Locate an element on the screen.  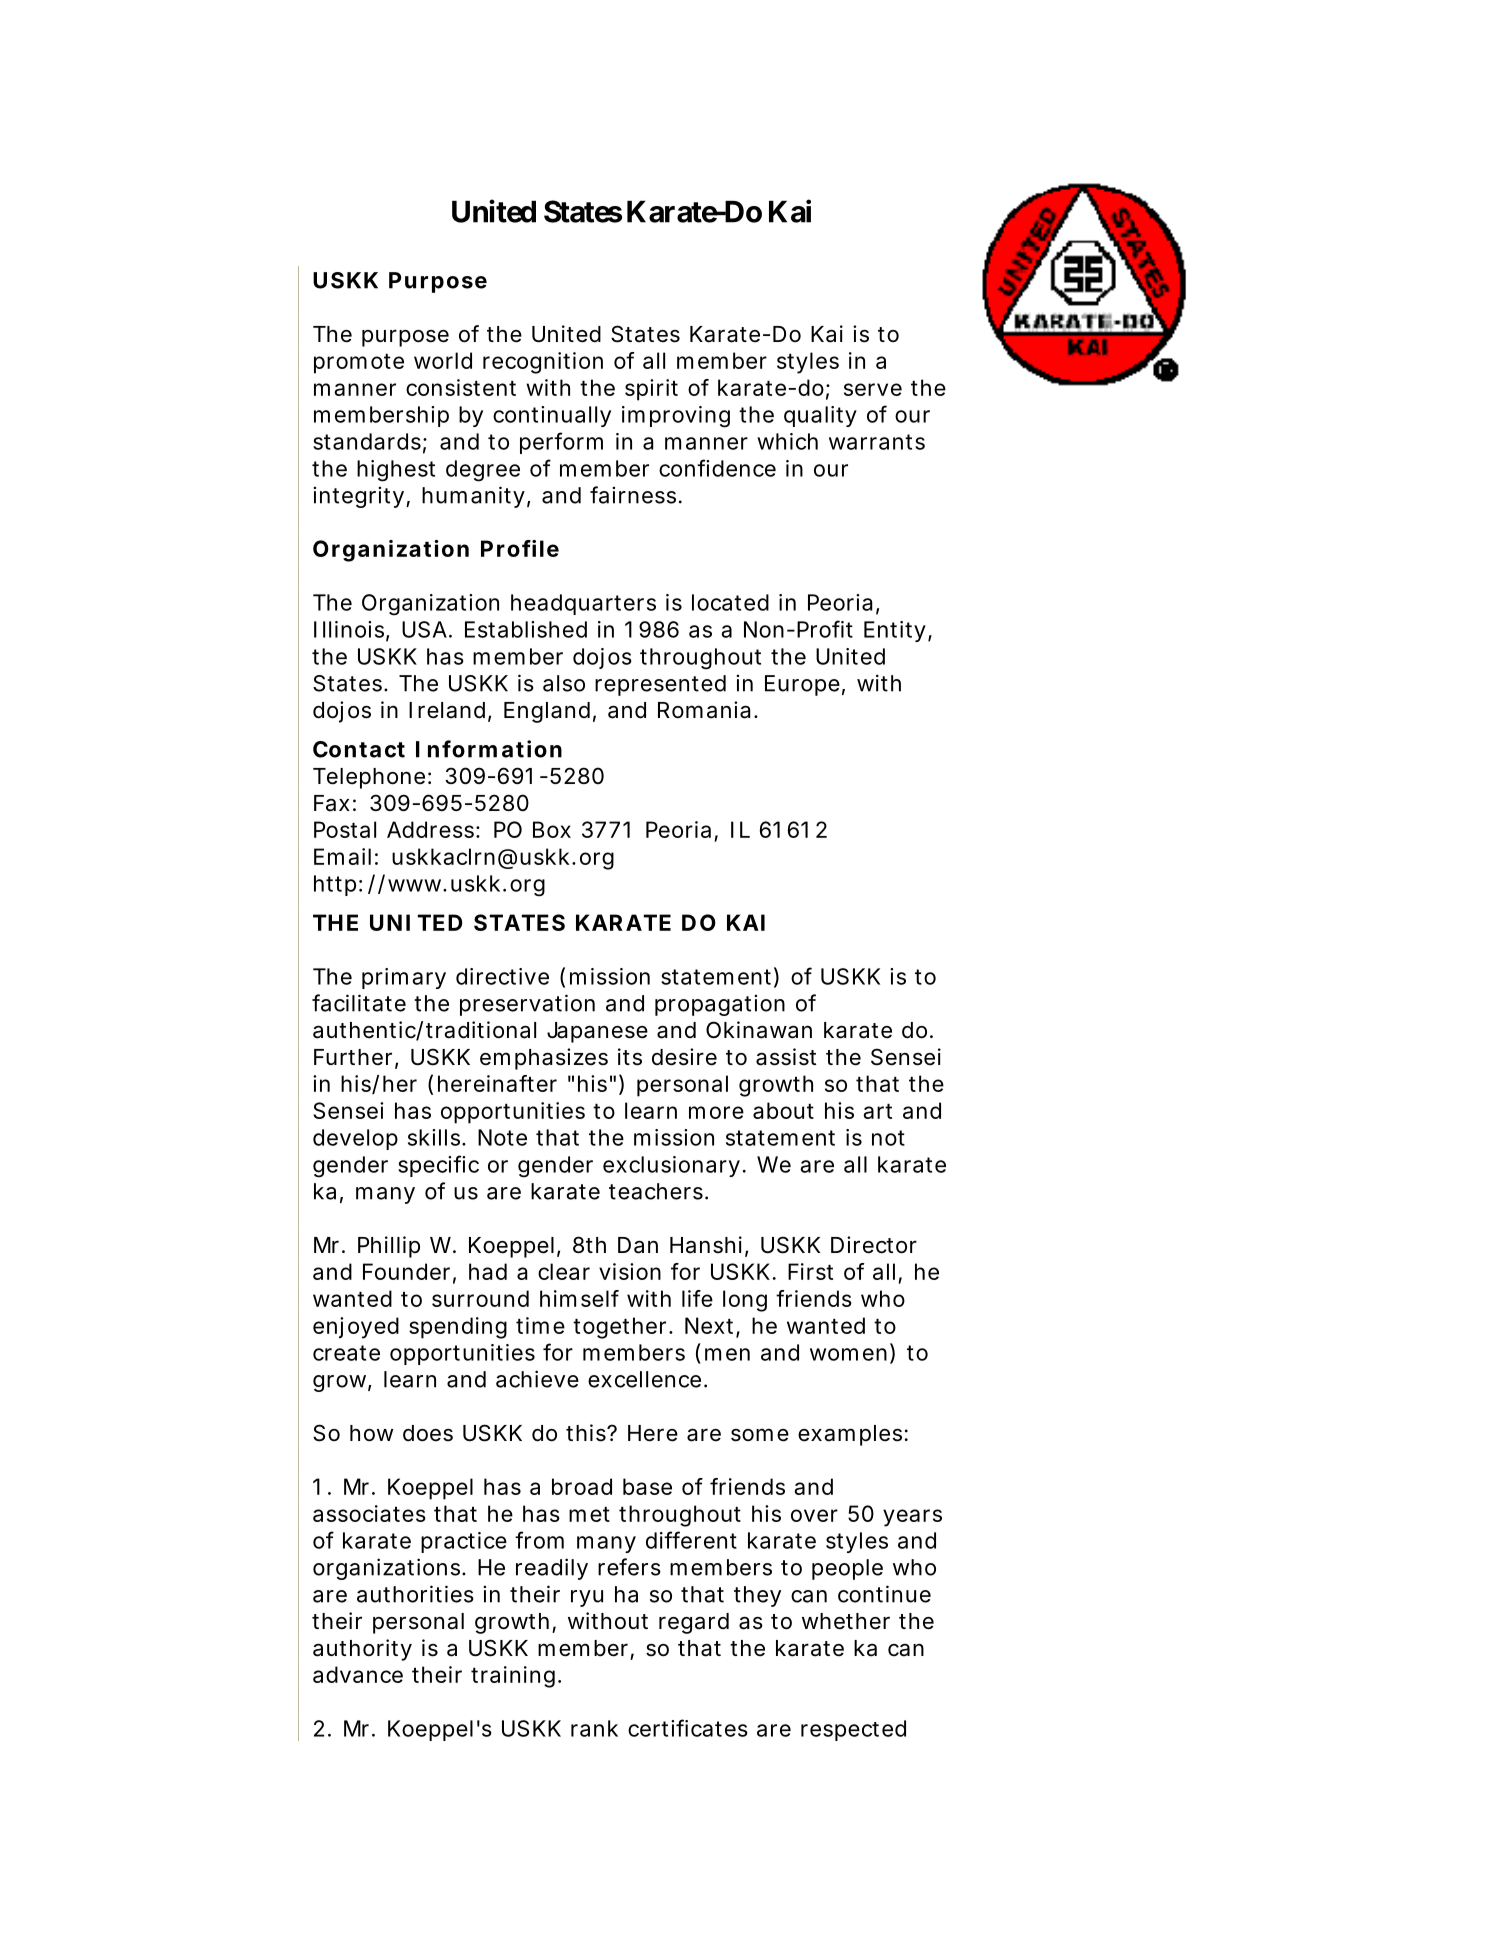
represented is located at coordinates (660, 685).
